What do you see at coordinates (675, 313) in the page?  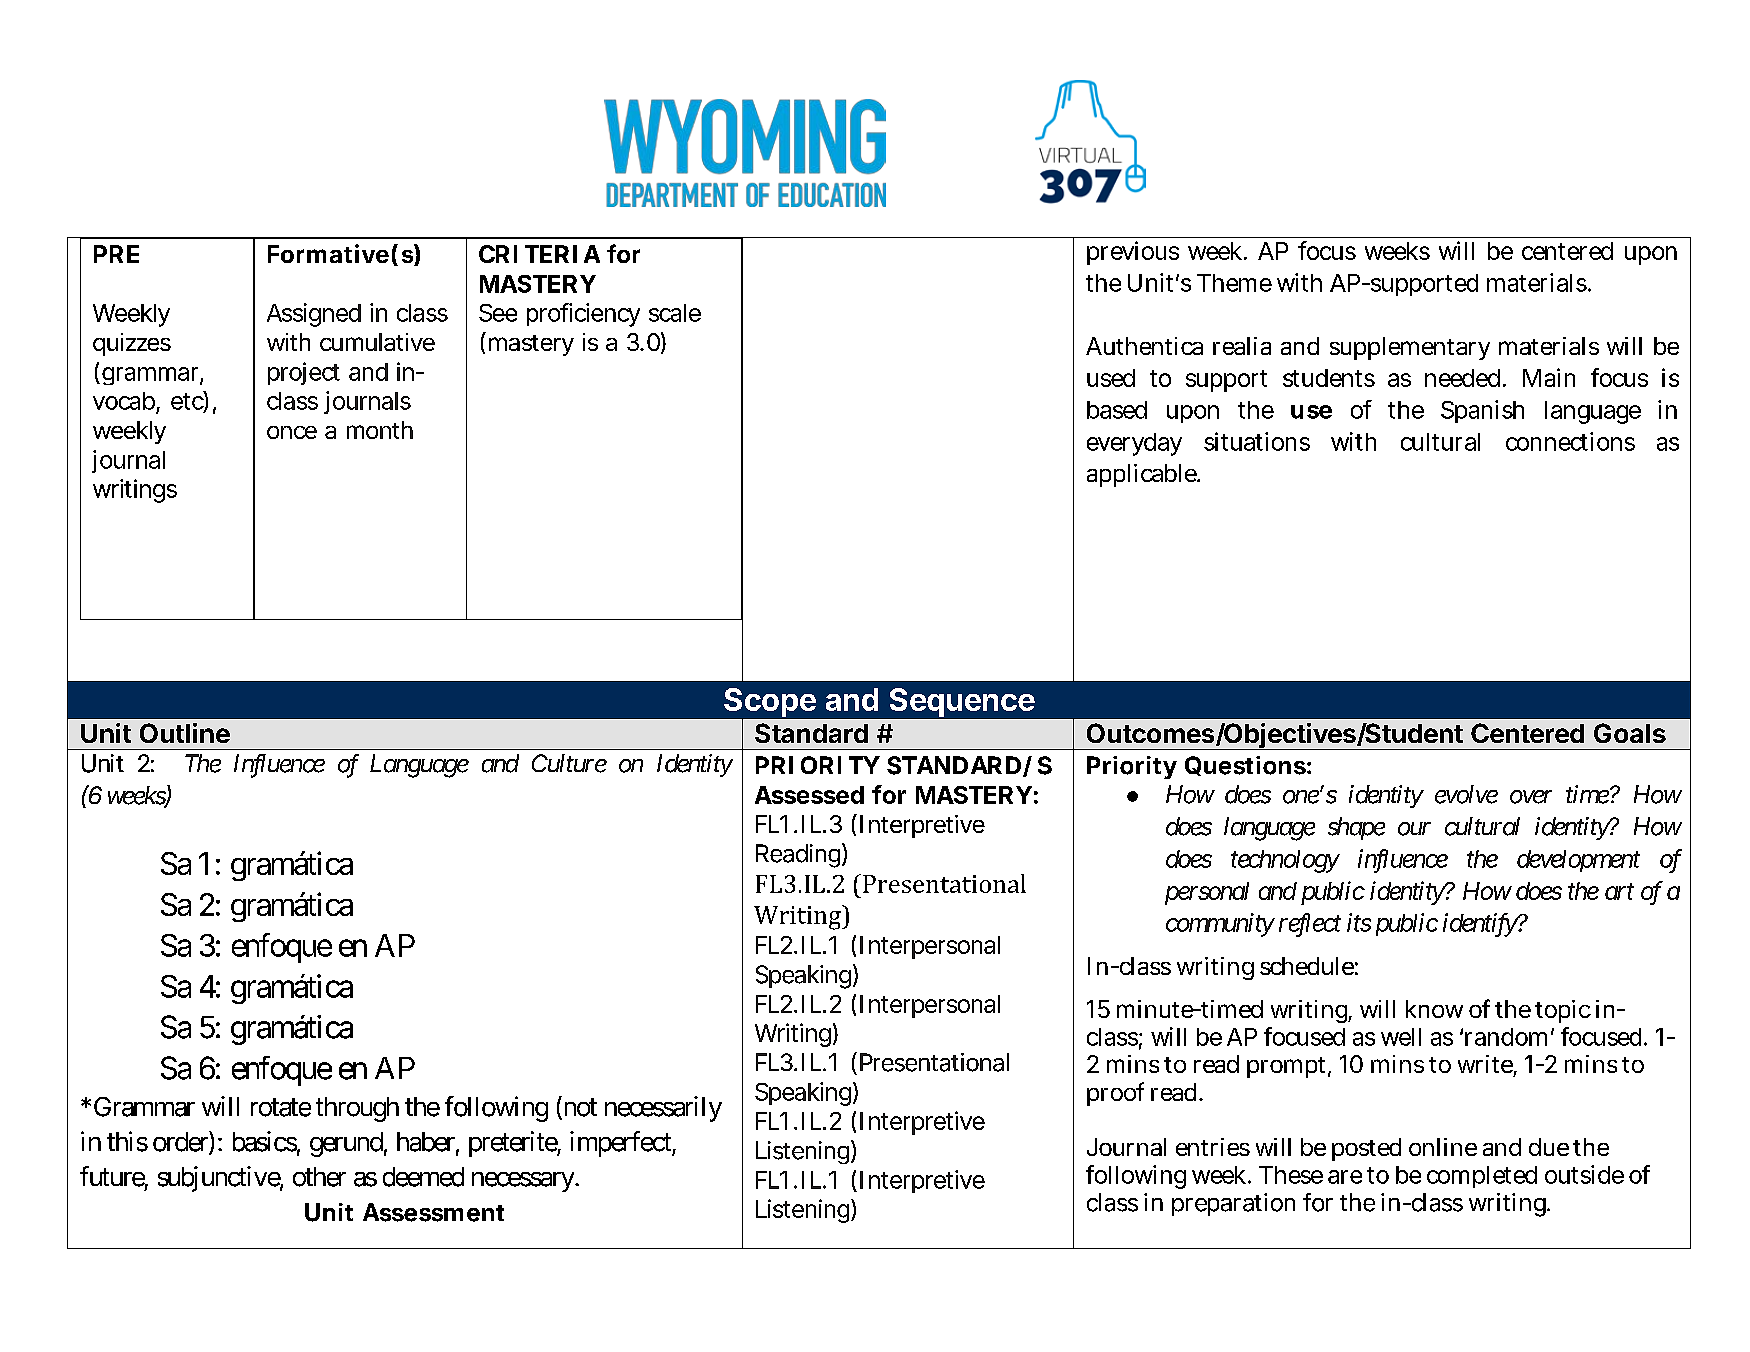 I see `scale` at bounding box center [675, 313].
